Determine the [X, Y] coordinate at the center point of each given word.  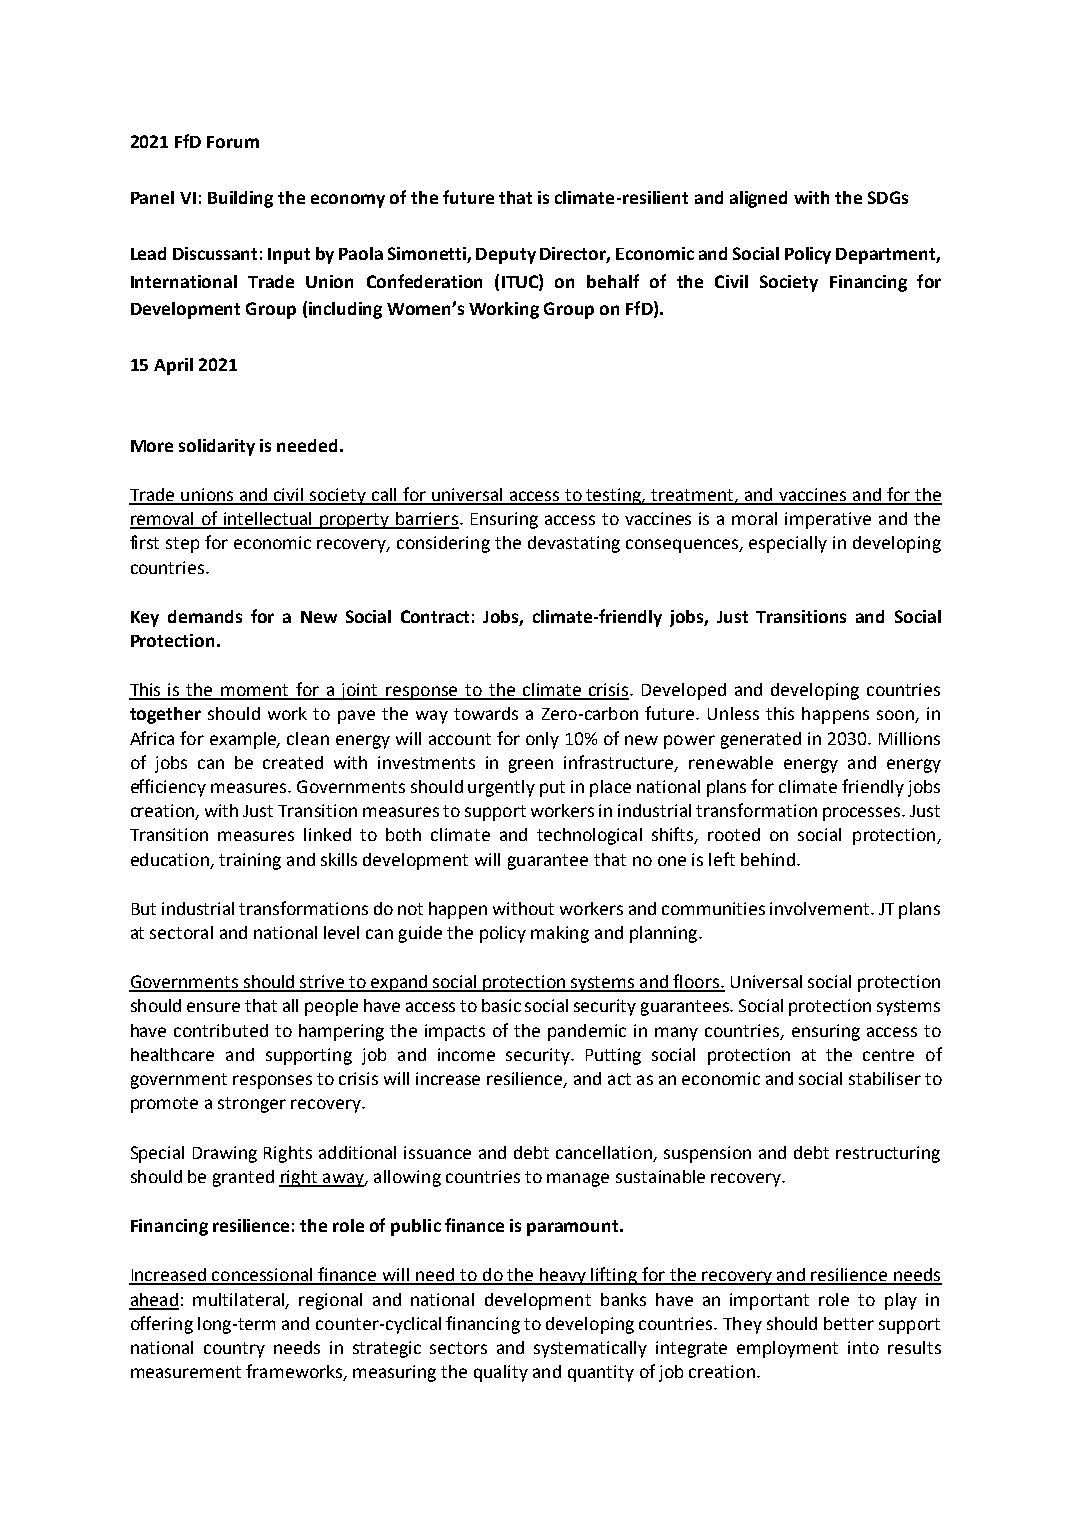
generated [761, 740]
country [234, 1350]
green [531, 766]
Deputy [506, 256]
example [244, 740]
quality [501, 1373]
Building [240, 199]
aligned [758, 199]
